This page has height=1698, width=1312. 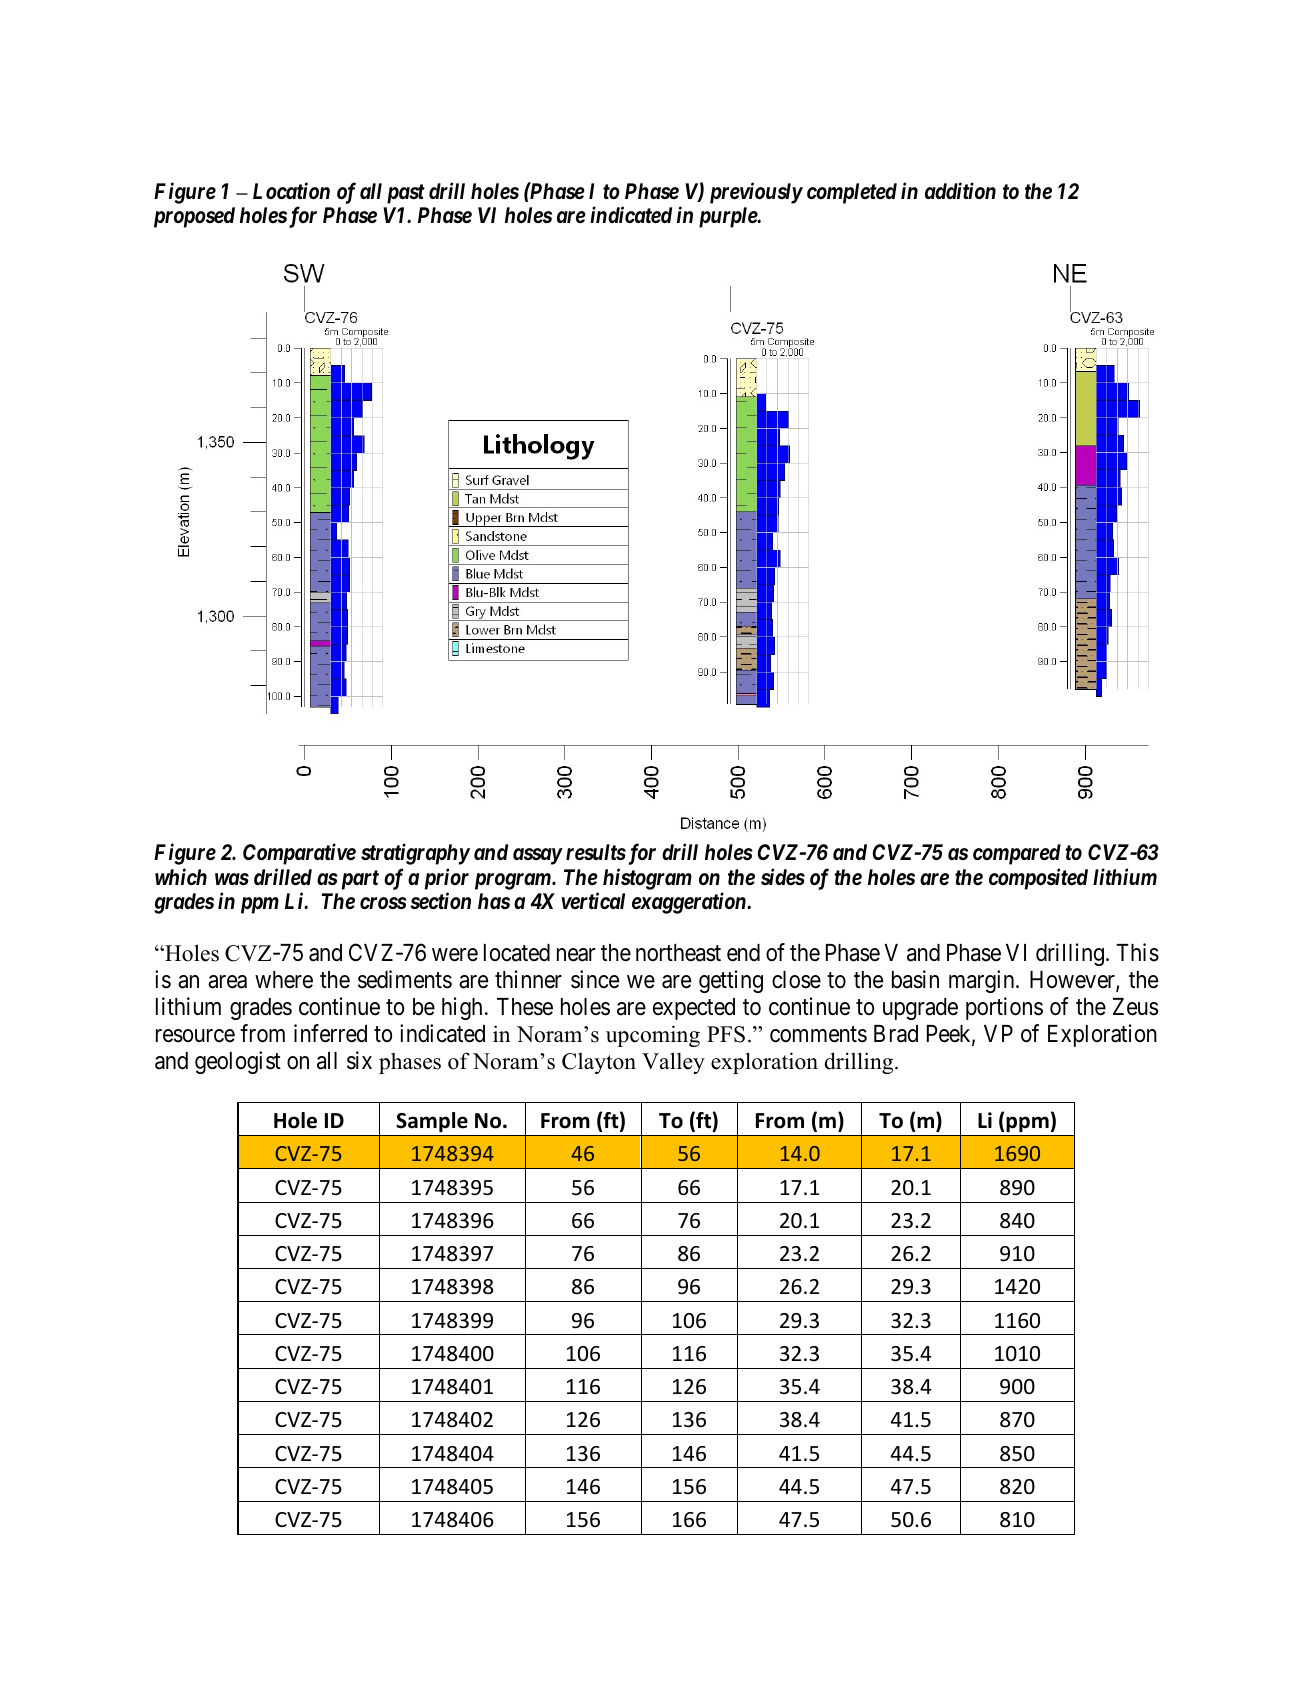 I want to click on inferred, so click(x=330, y=1033).
